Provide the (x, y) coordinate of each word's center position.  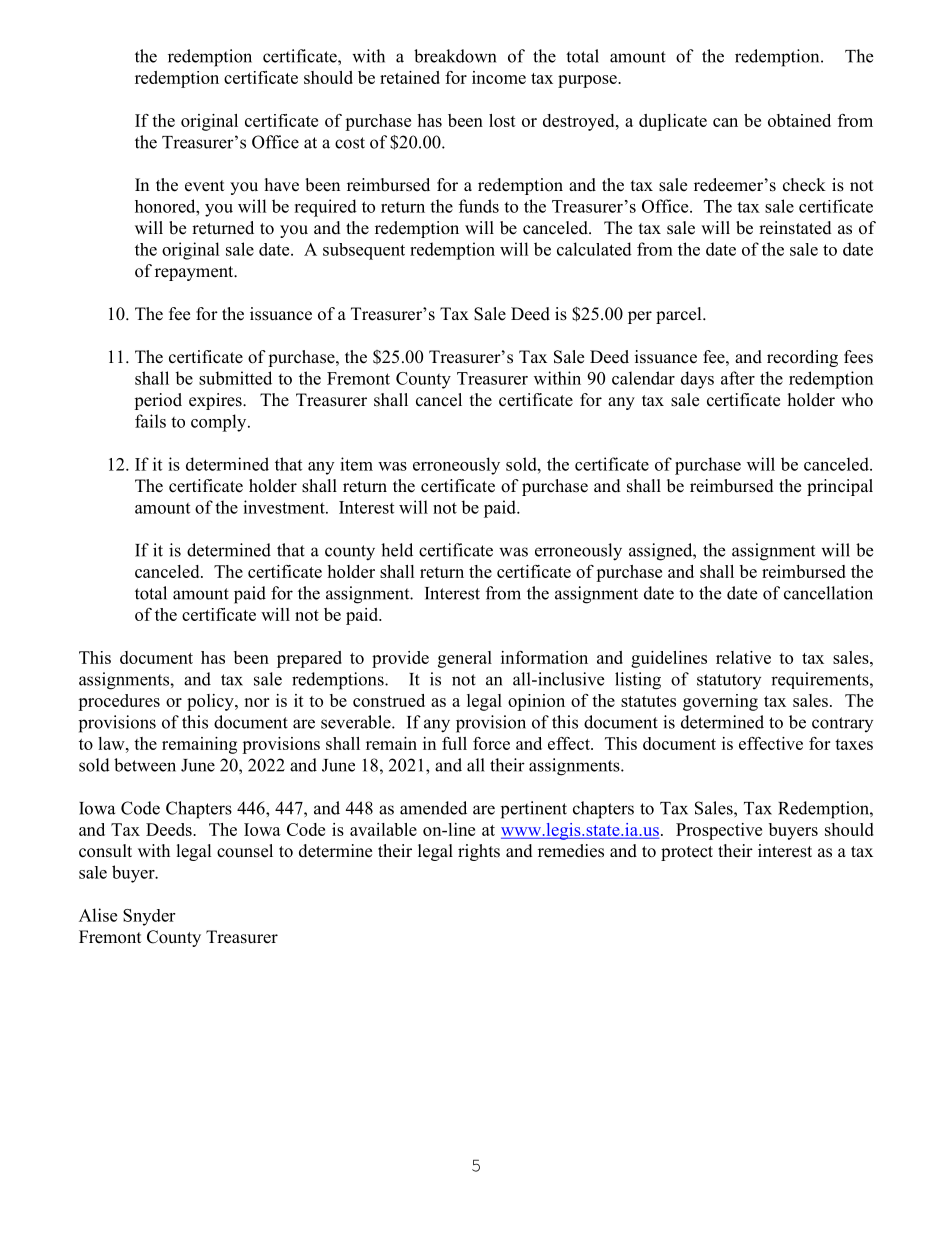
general (465, 659)
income (499, 77)
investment (285, 507)
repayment (195, 273)
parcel (680, 315)
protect (687, 853)
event (204, 186)
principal (840, 487)
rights (479, 852)
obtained (799, 120)
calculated (594, 249)
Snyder (149, 917)
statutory (729, 681)
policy (211, 702)
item (356, 464)
